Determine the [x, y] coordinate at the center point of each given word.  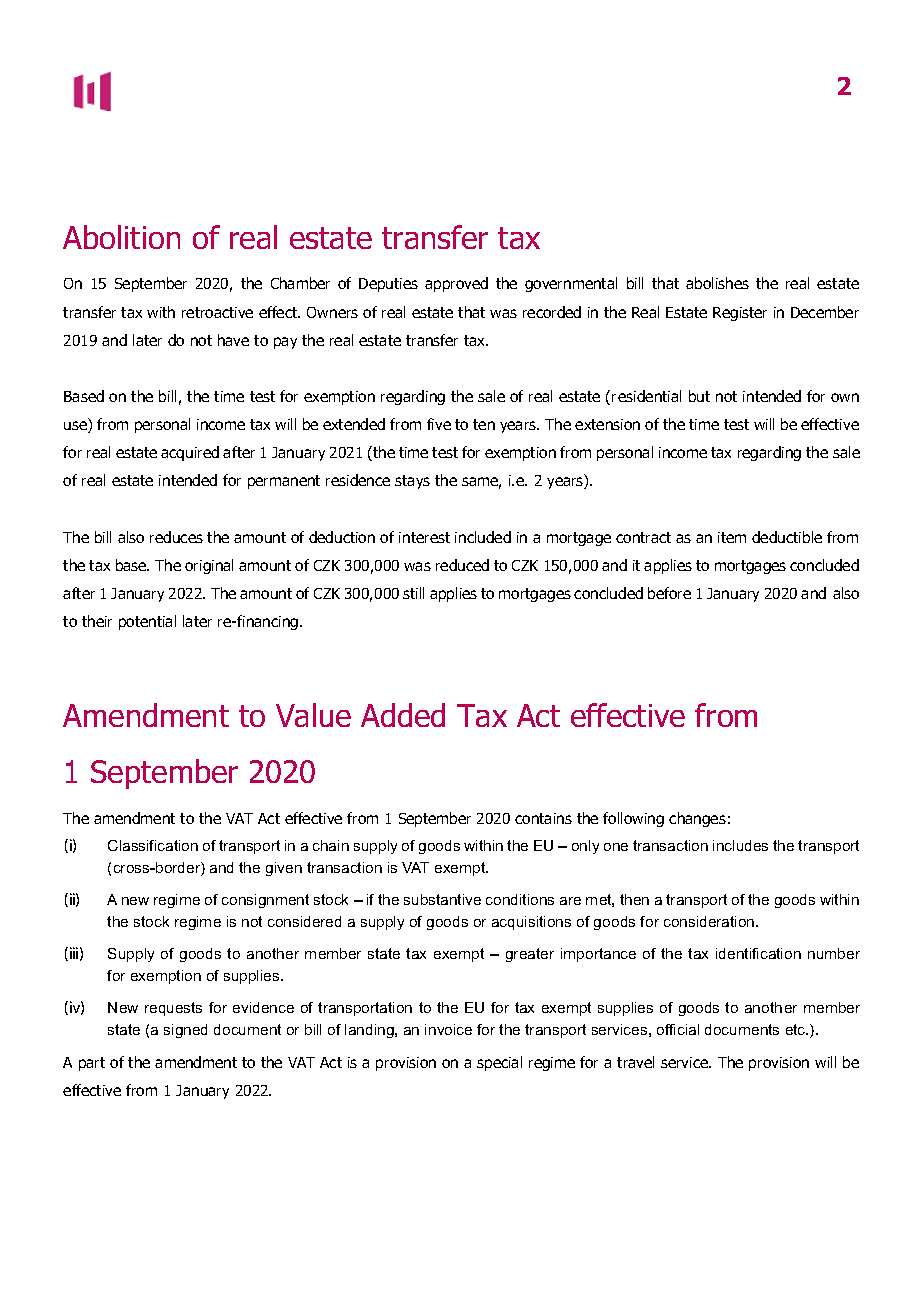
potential [147, 622]
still [413, 593]
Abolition [121, 237]
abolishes [717, 283]
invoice [448, 1029]
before [669, 593]
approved [456, 284]
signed [185, 1031]
